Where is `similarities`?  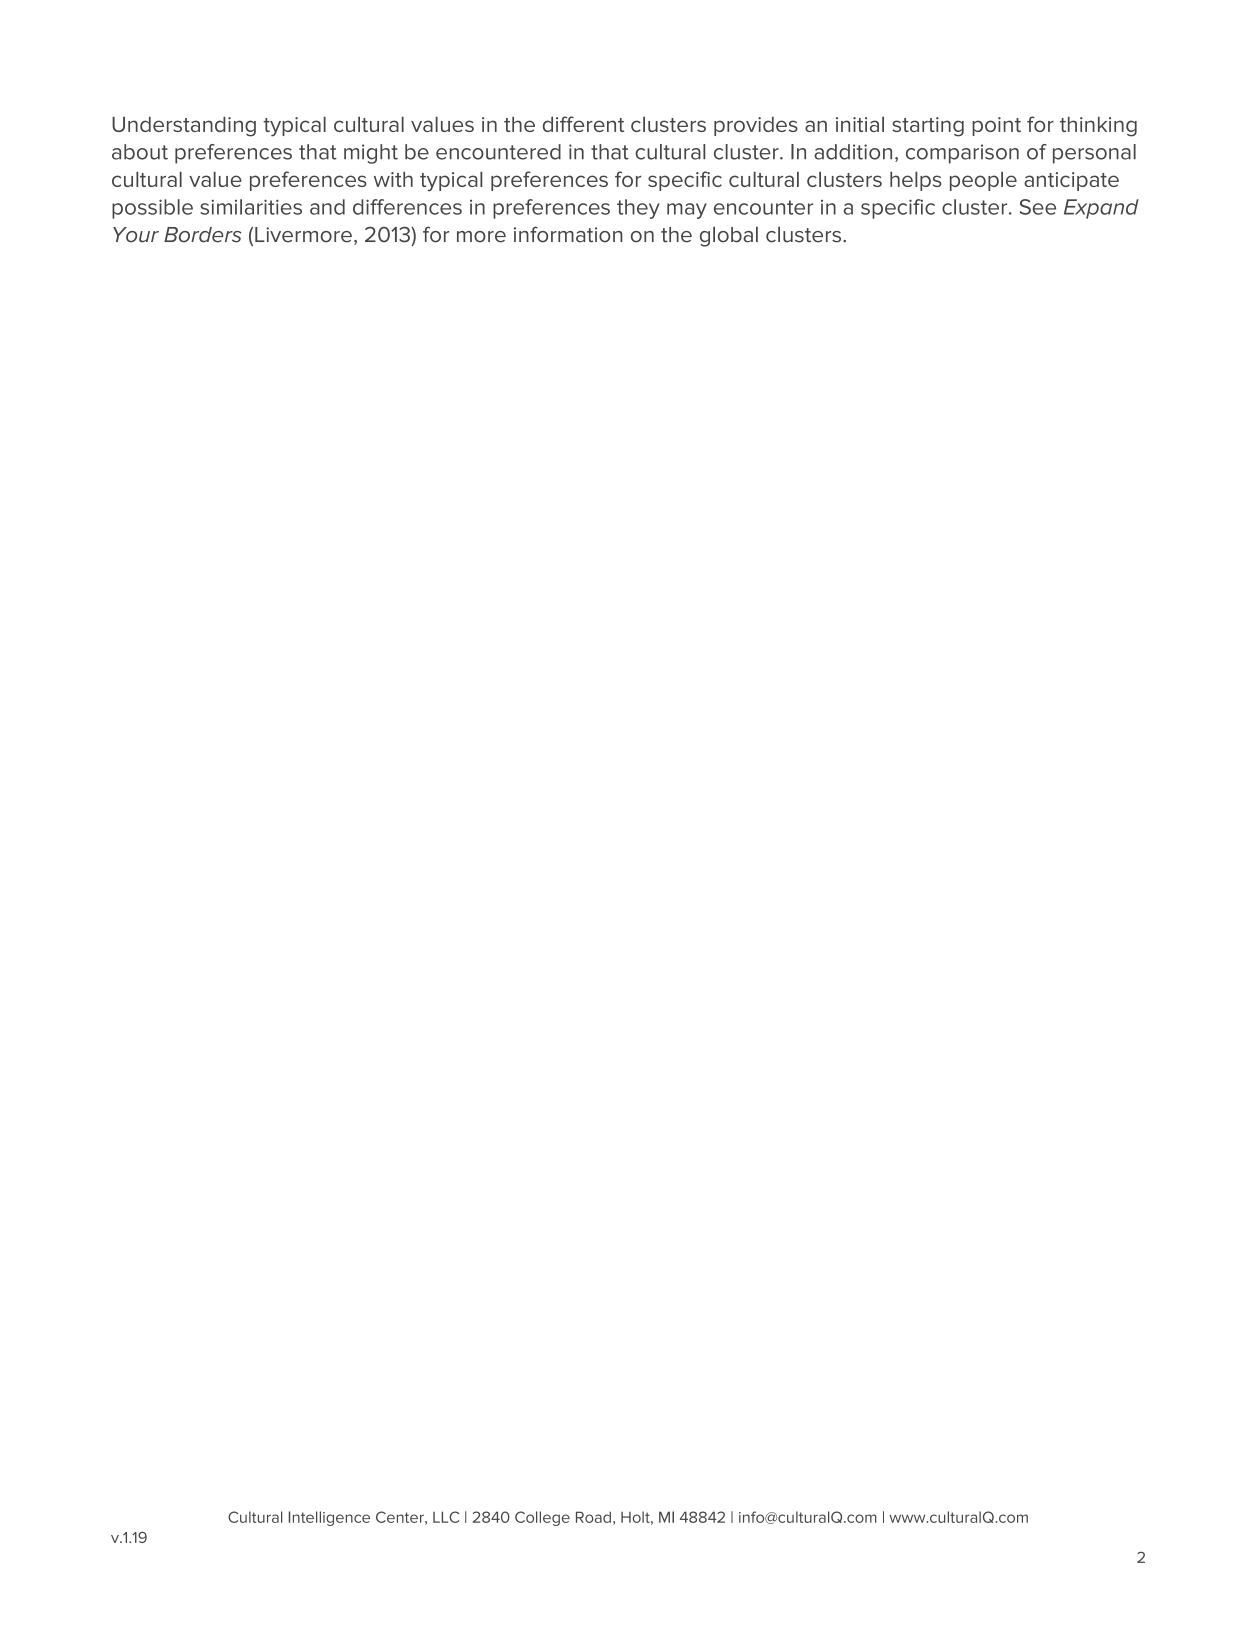 similarities is located at coordinates (251, 207).
